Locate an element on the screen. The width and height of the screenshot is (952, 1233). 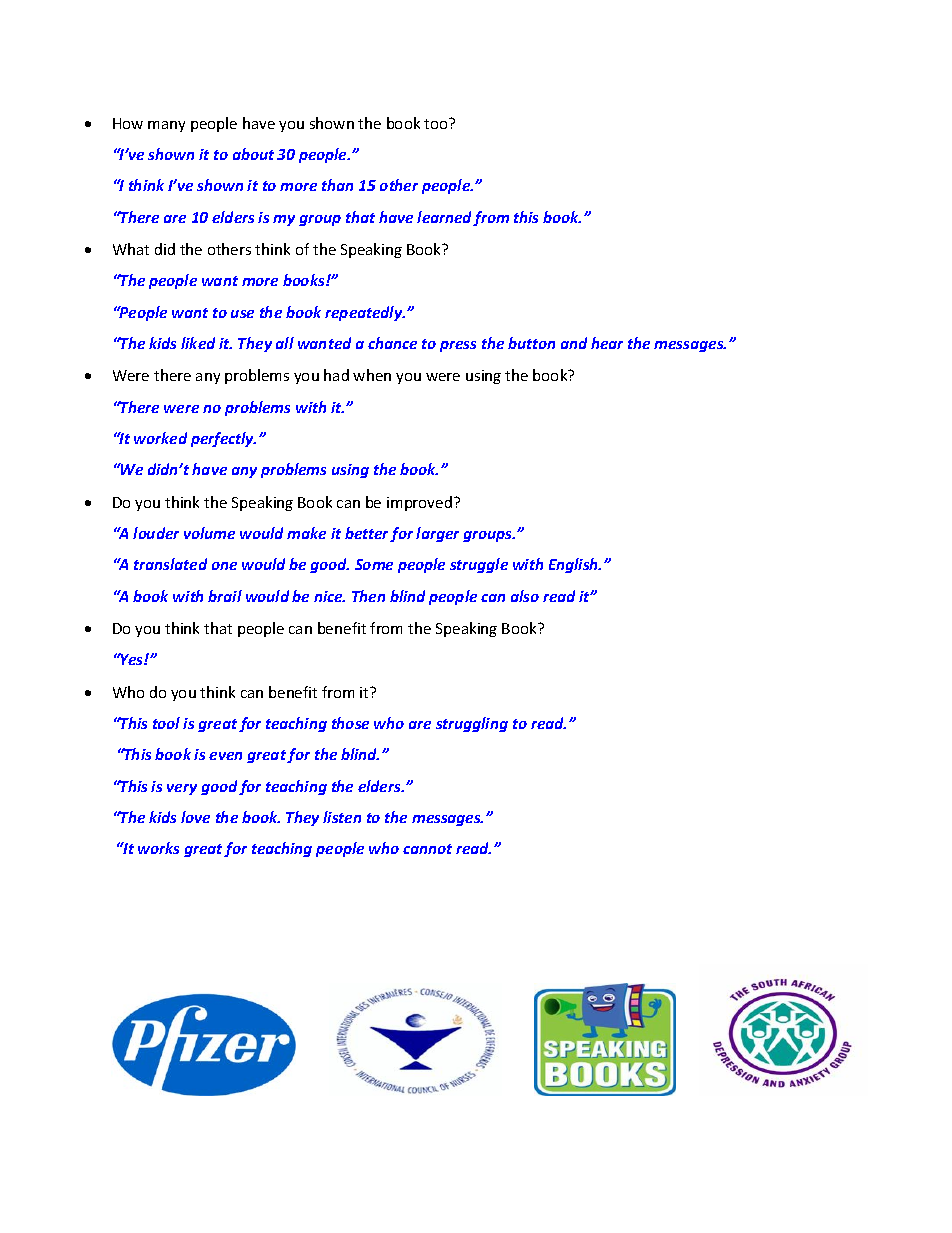
and is located at coordinates (574, 343).
